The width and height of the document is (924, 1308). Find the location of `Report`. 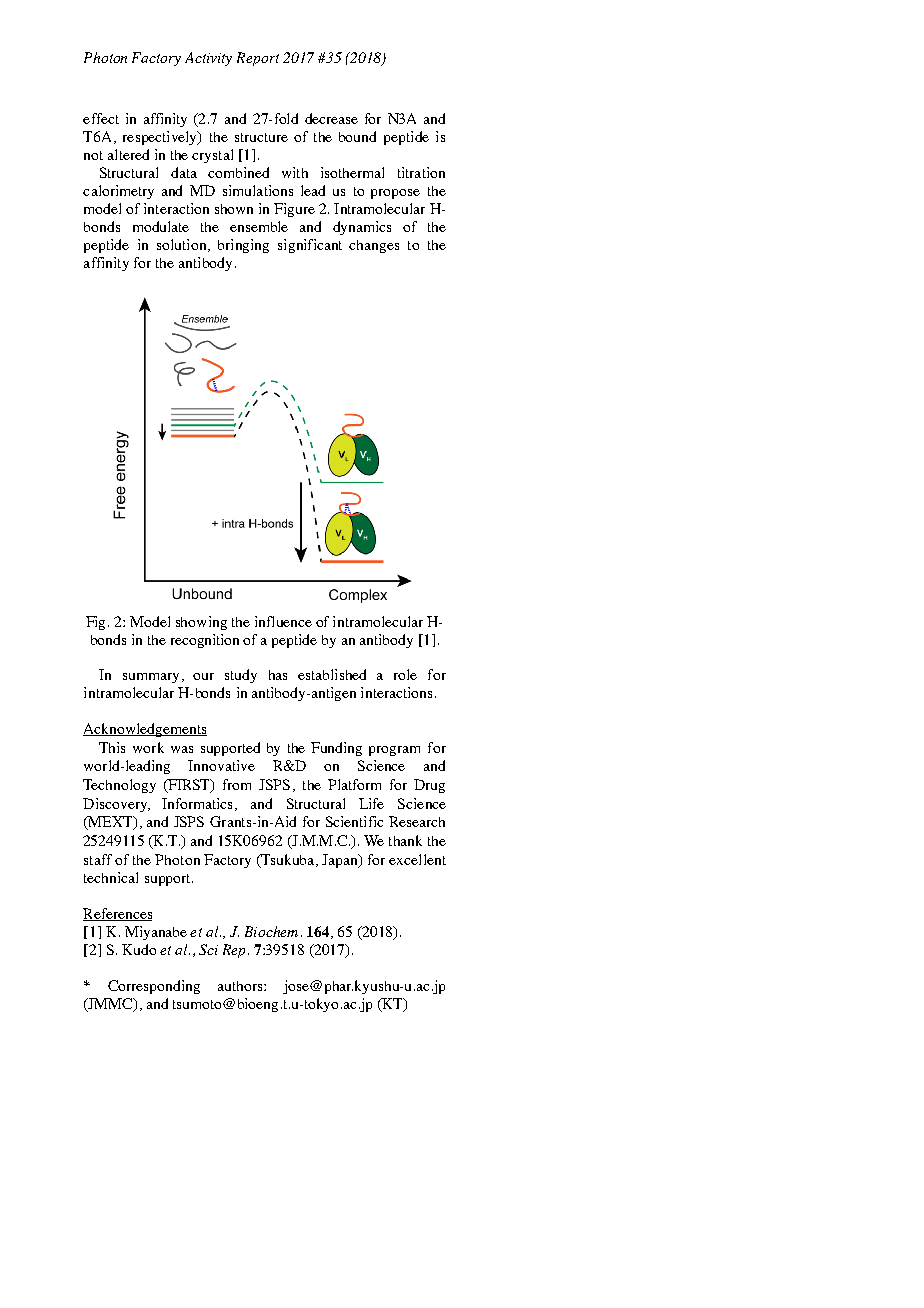

Report is located at coordinates (258, 59).
